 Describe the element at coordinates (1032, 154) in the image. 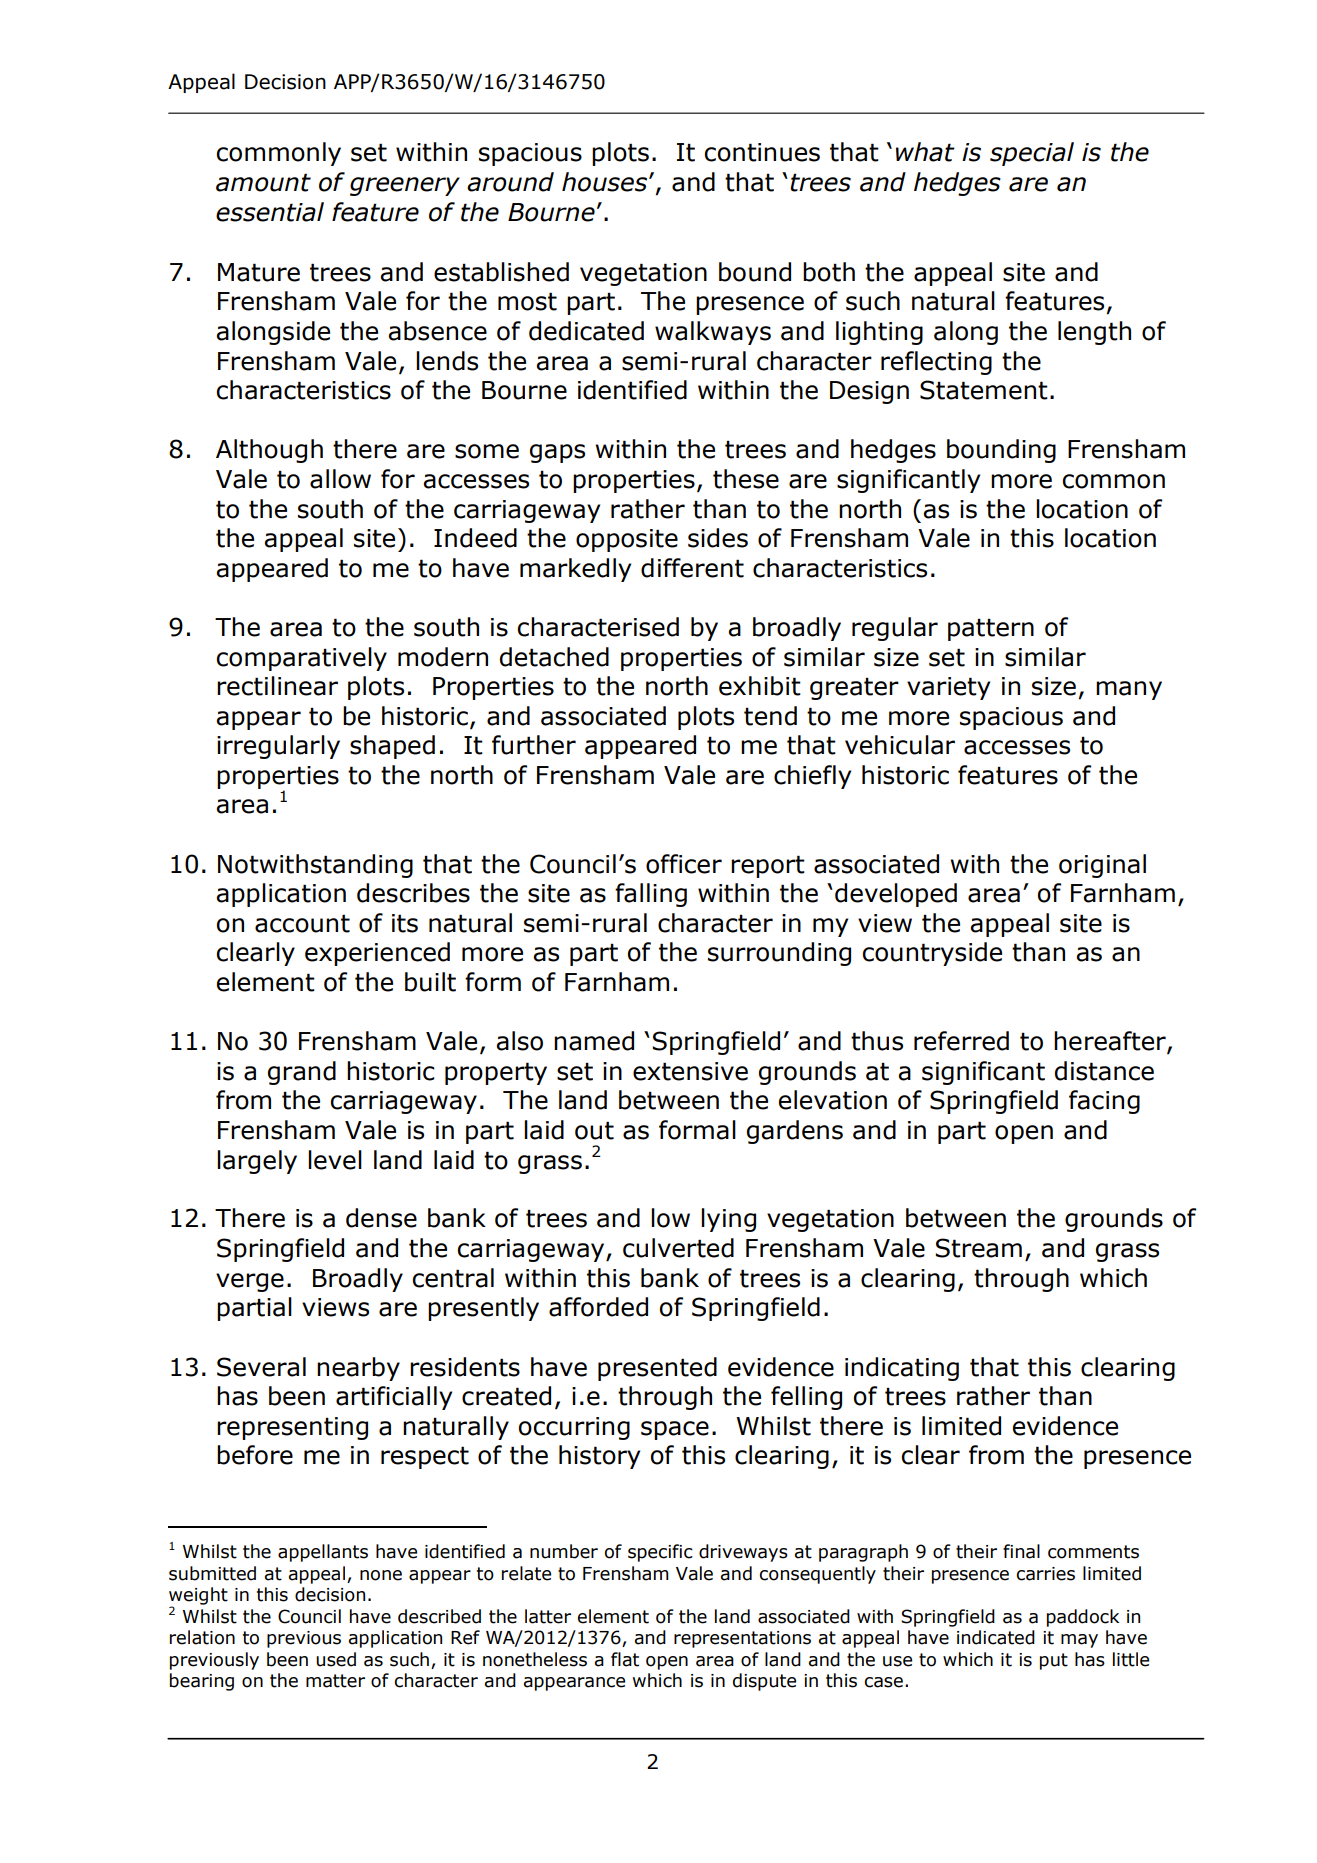

I see `special` at that location.
